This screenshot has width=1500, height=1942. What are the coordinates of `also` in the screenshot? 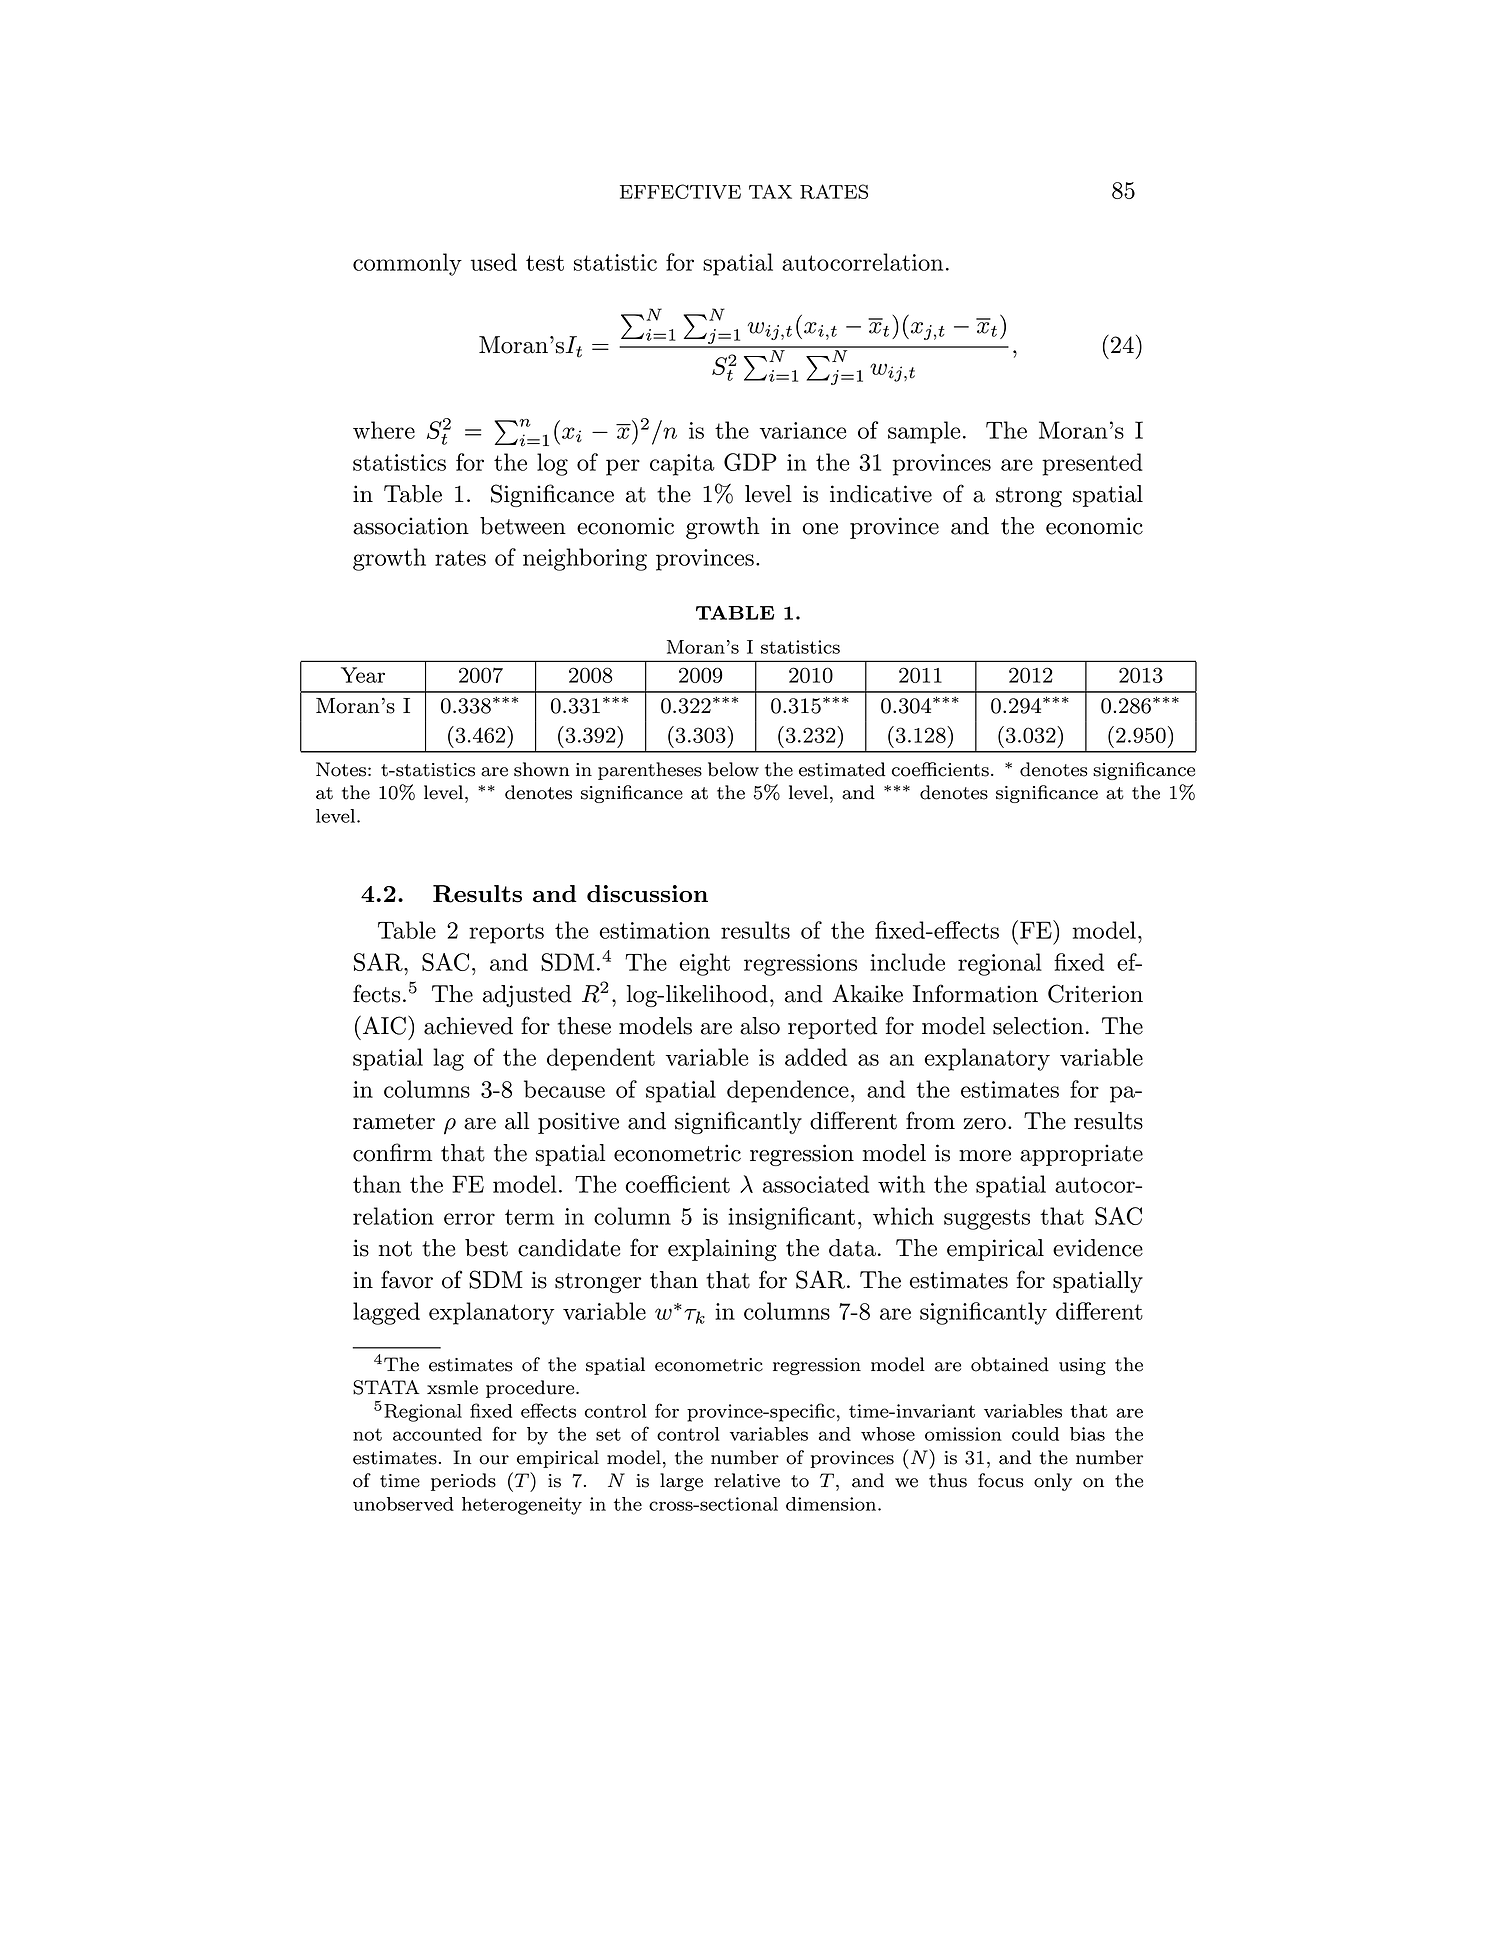 It's located at (760, 1026).
